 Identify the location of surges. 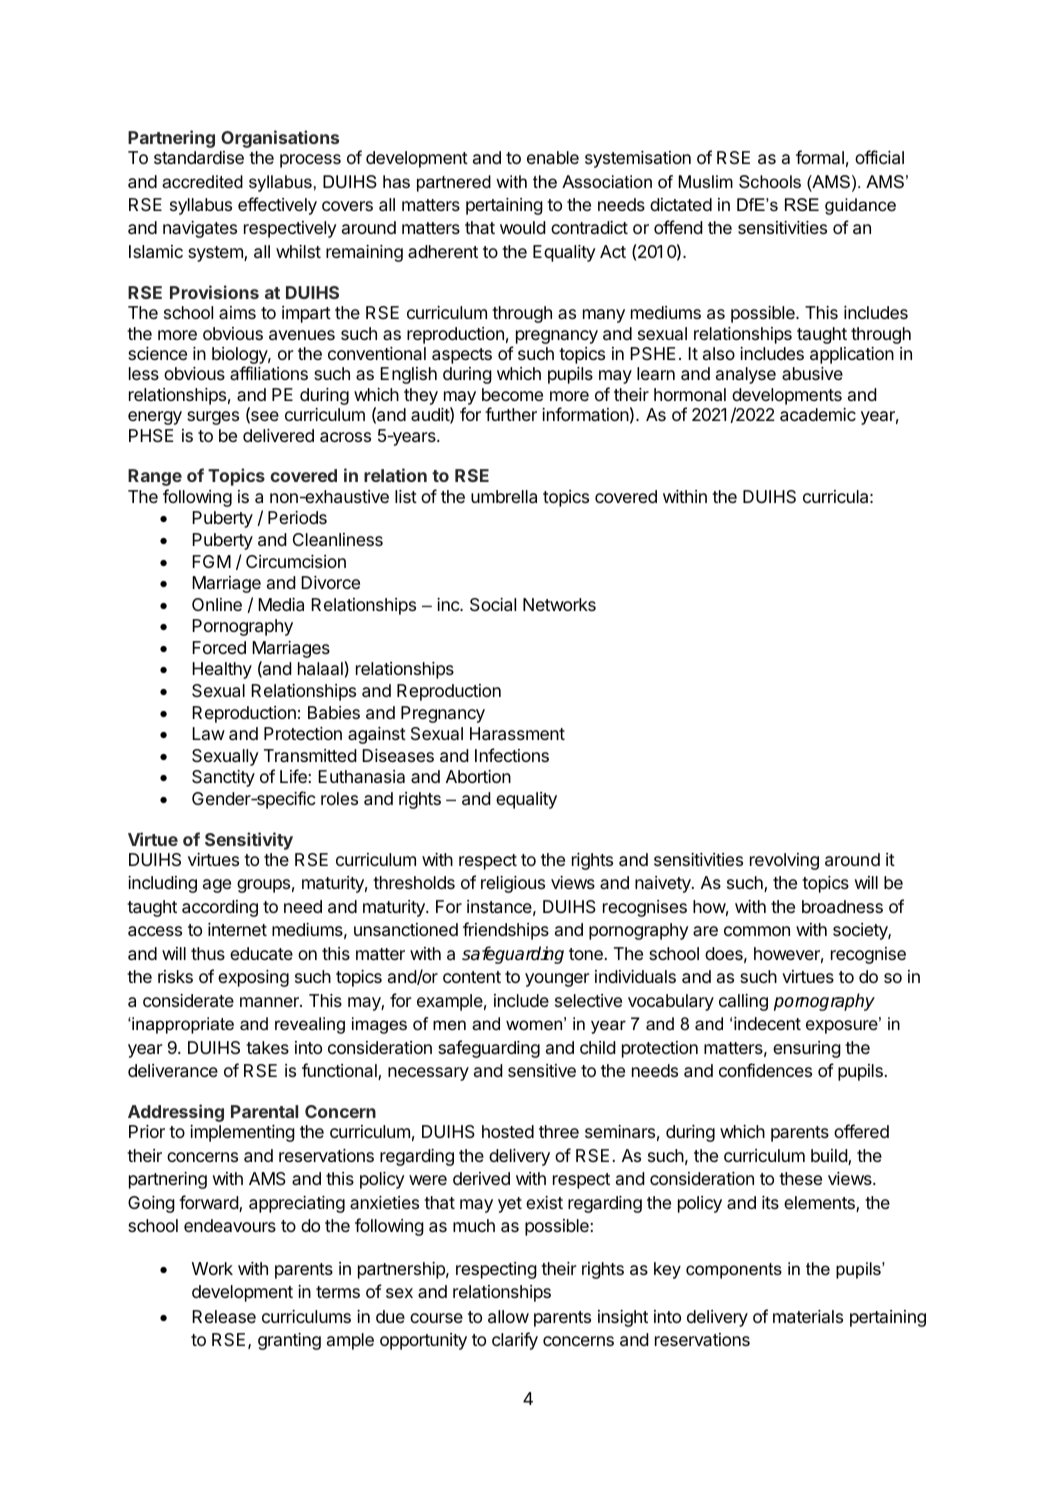
(213, 418).
